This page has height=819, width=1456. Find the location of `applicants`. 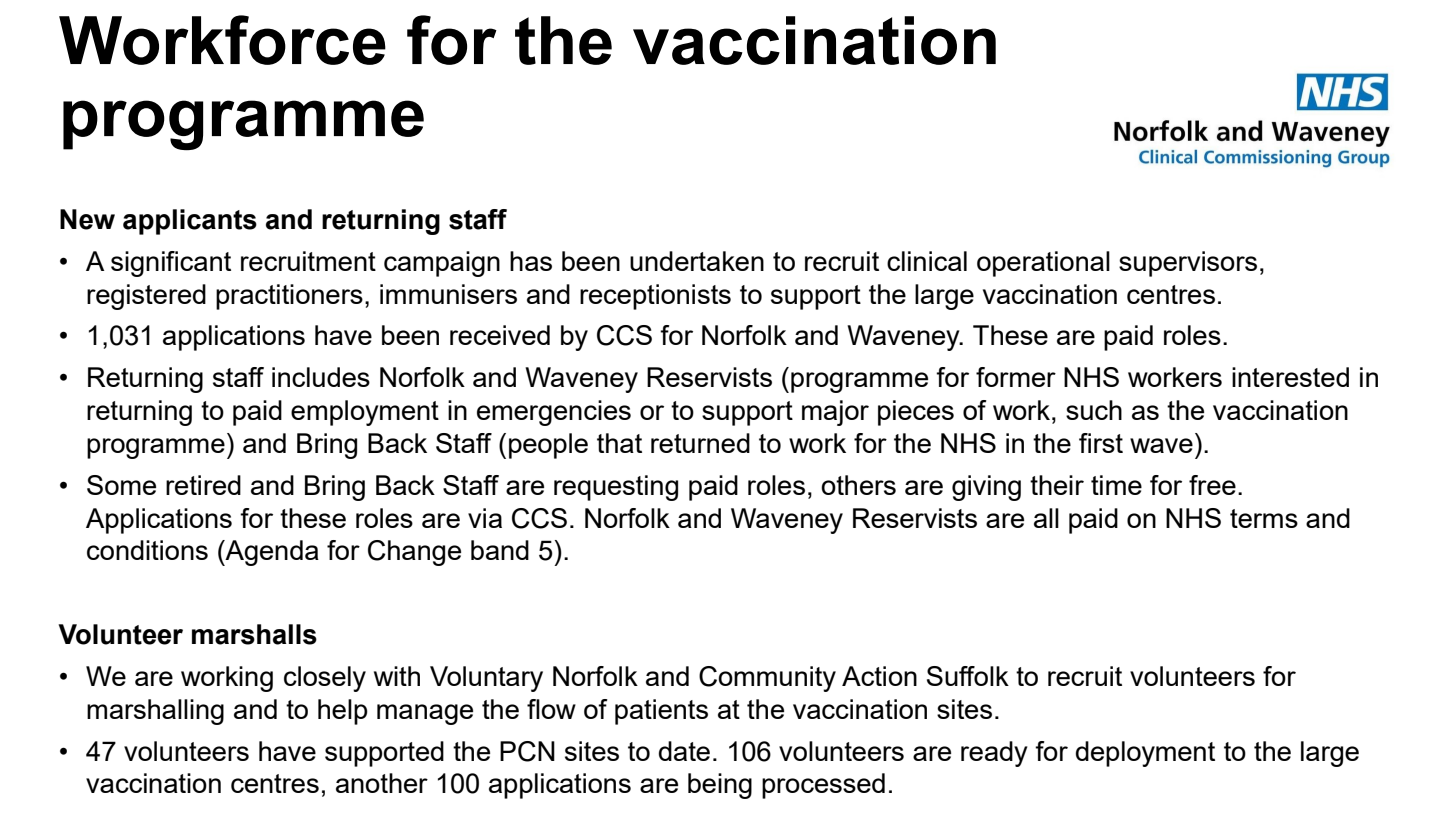

applicants is located at coordinates (190, 222).
